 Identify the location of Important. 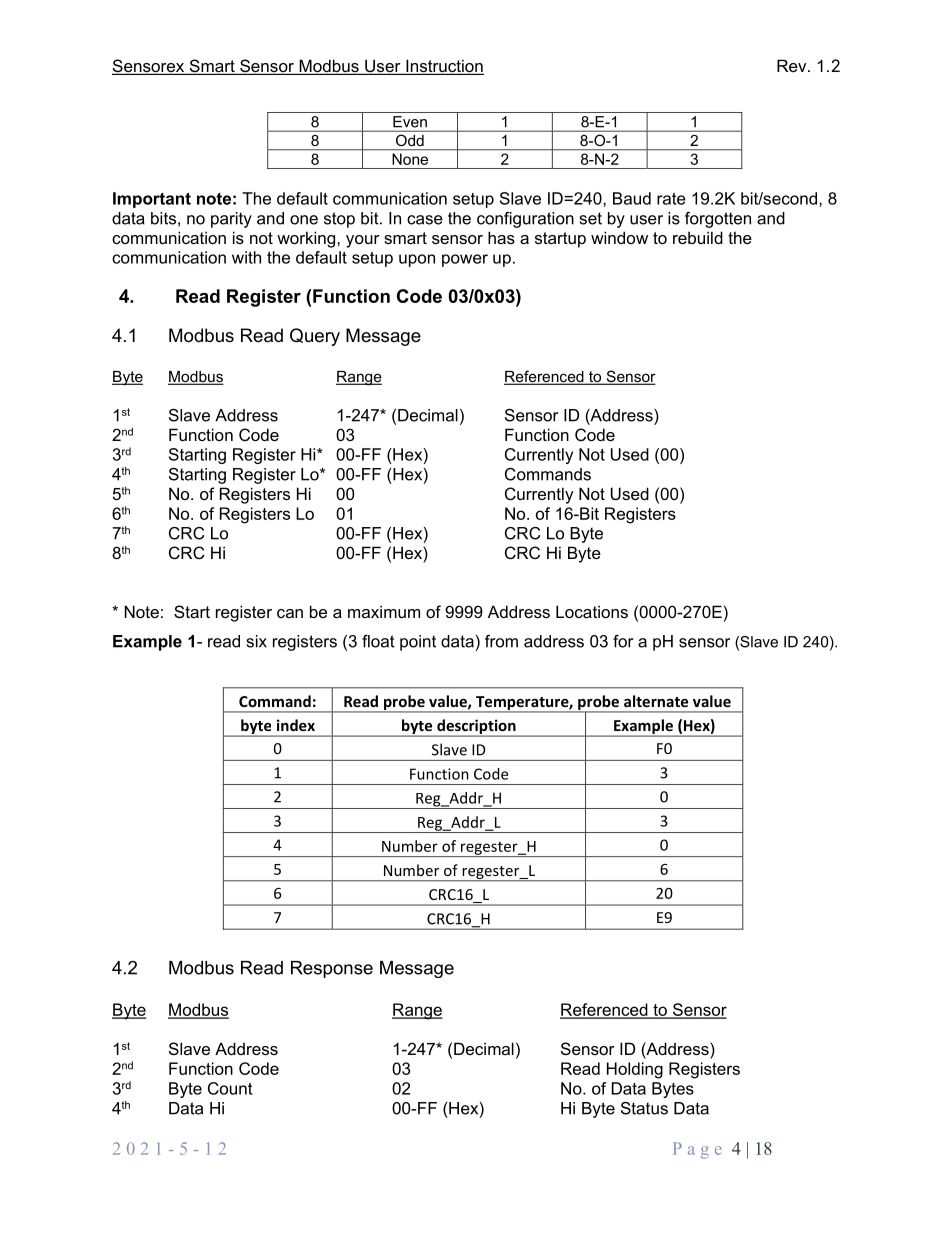
(152, 200).
